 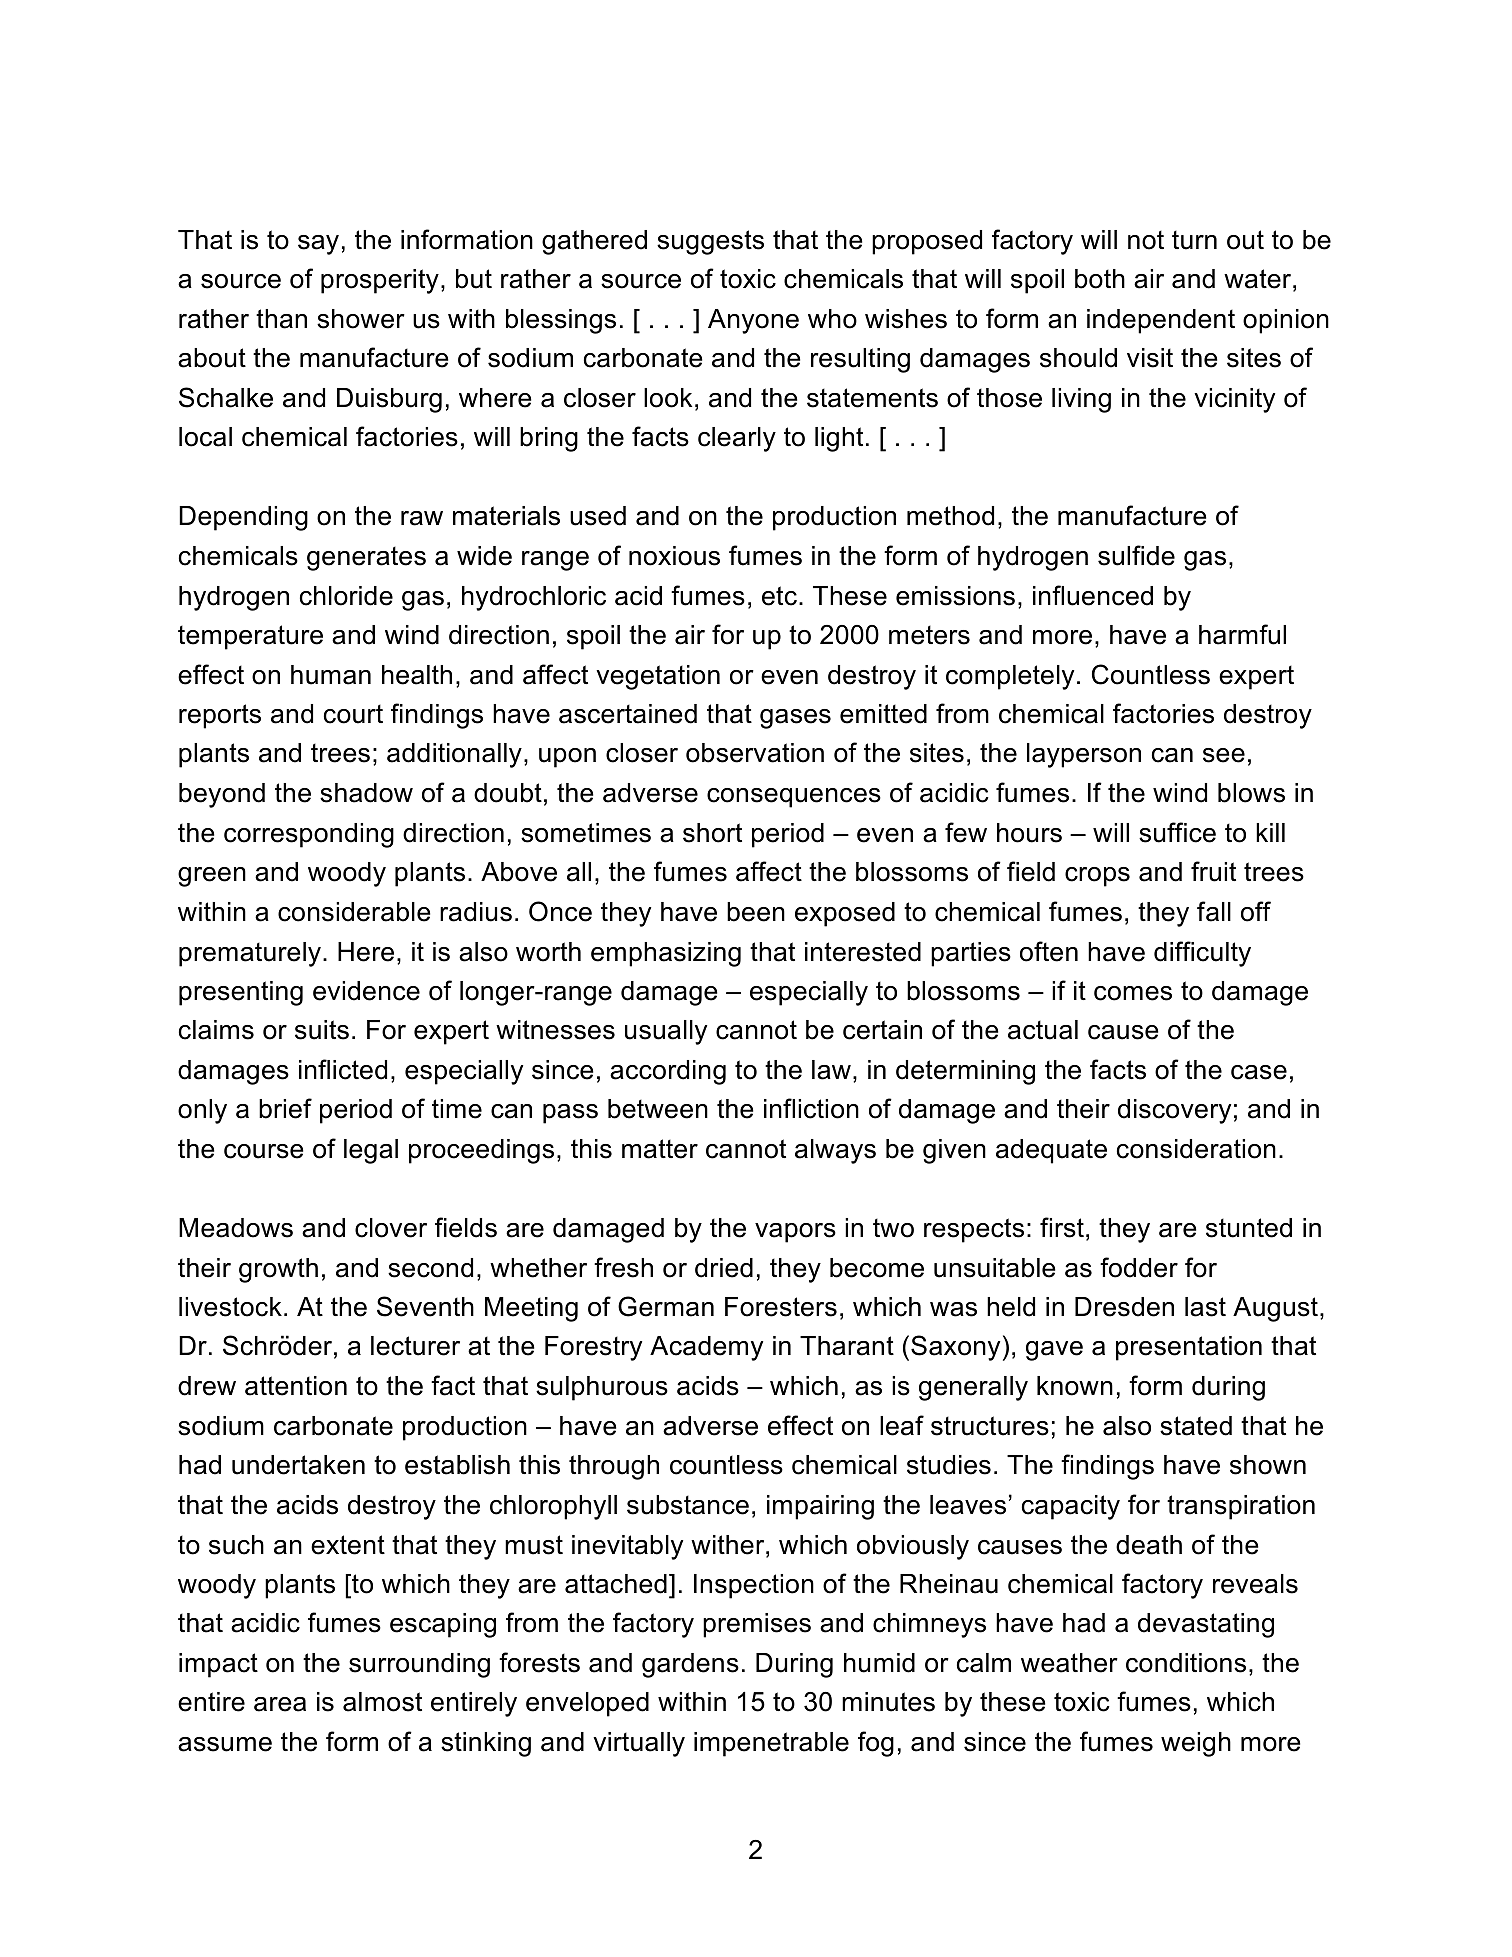 I want to click on prosperity, so click(x=380, y=281).
